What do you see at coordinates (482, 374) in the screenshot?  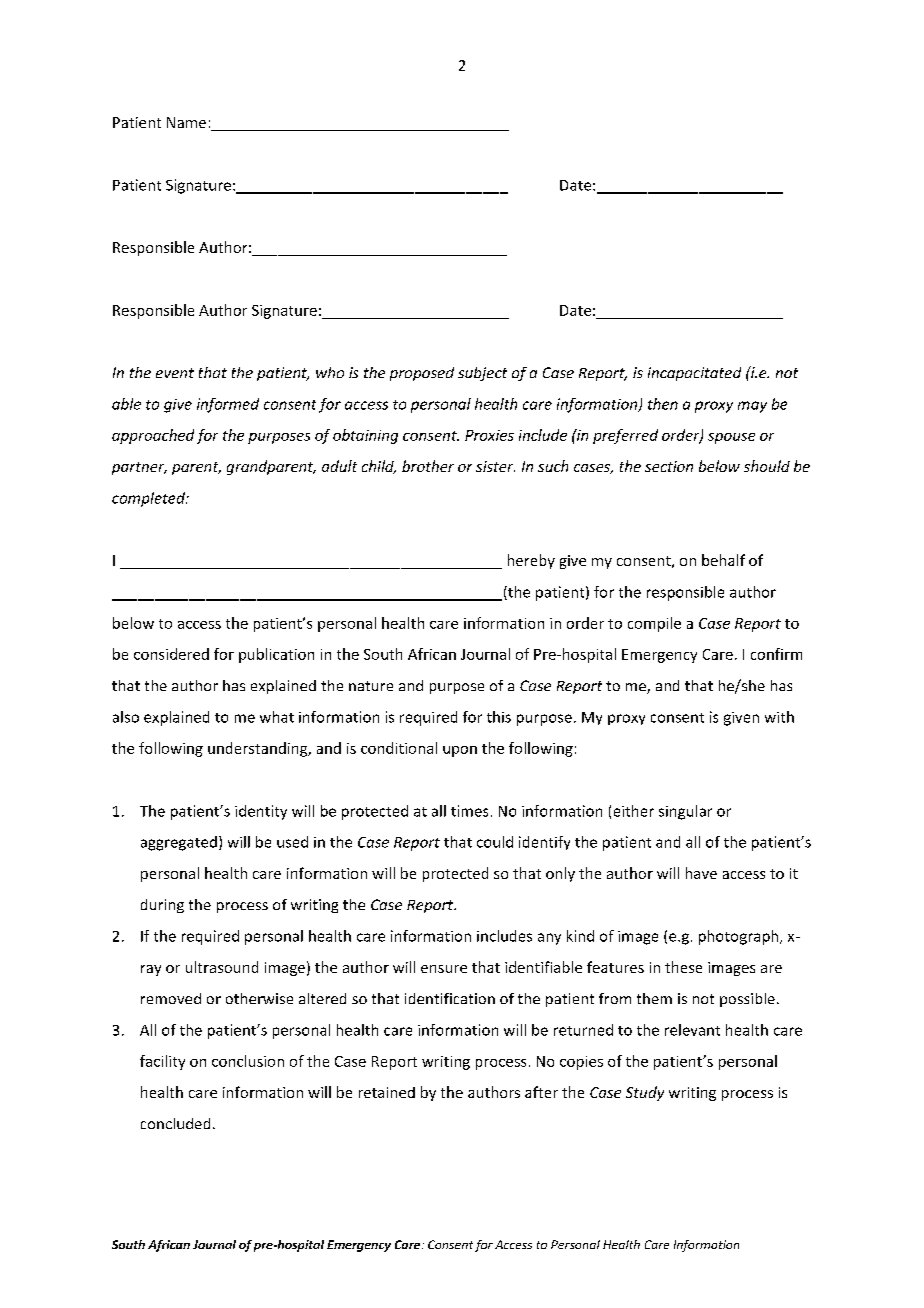 I see `subject` at bounding box center [482, 374].
